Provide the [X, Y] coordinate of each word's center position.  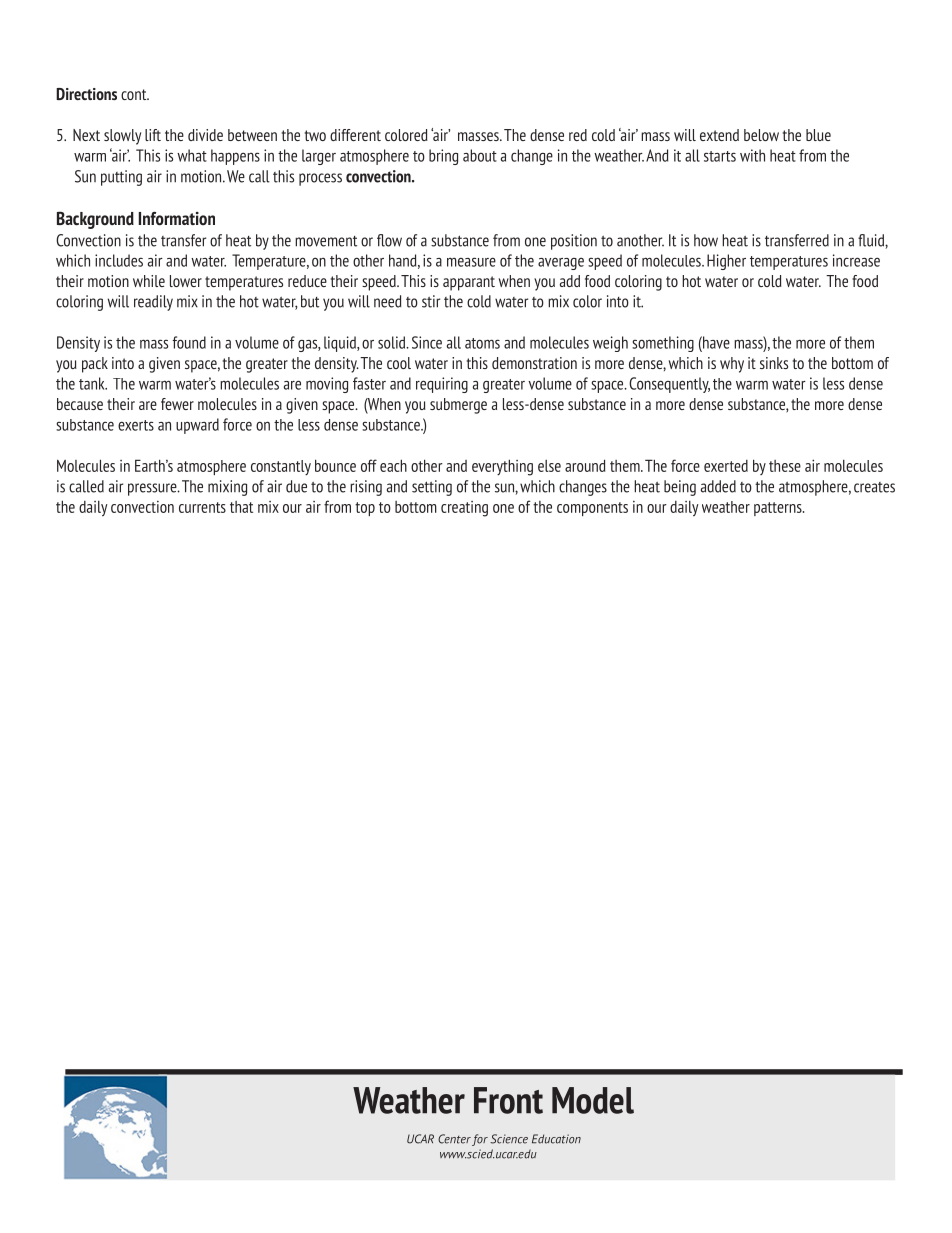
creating [464, 509]
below [761, 135]
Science [509, 1139]
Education [556, 1139]
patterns [779, 509]
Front [508, 1100]
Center [454, 1139]
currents [202, 507]
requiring [442, 385]
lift [153, 135]
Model [593, 1100]
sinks [774, 363]
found [189, 342]
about [480, 155]
